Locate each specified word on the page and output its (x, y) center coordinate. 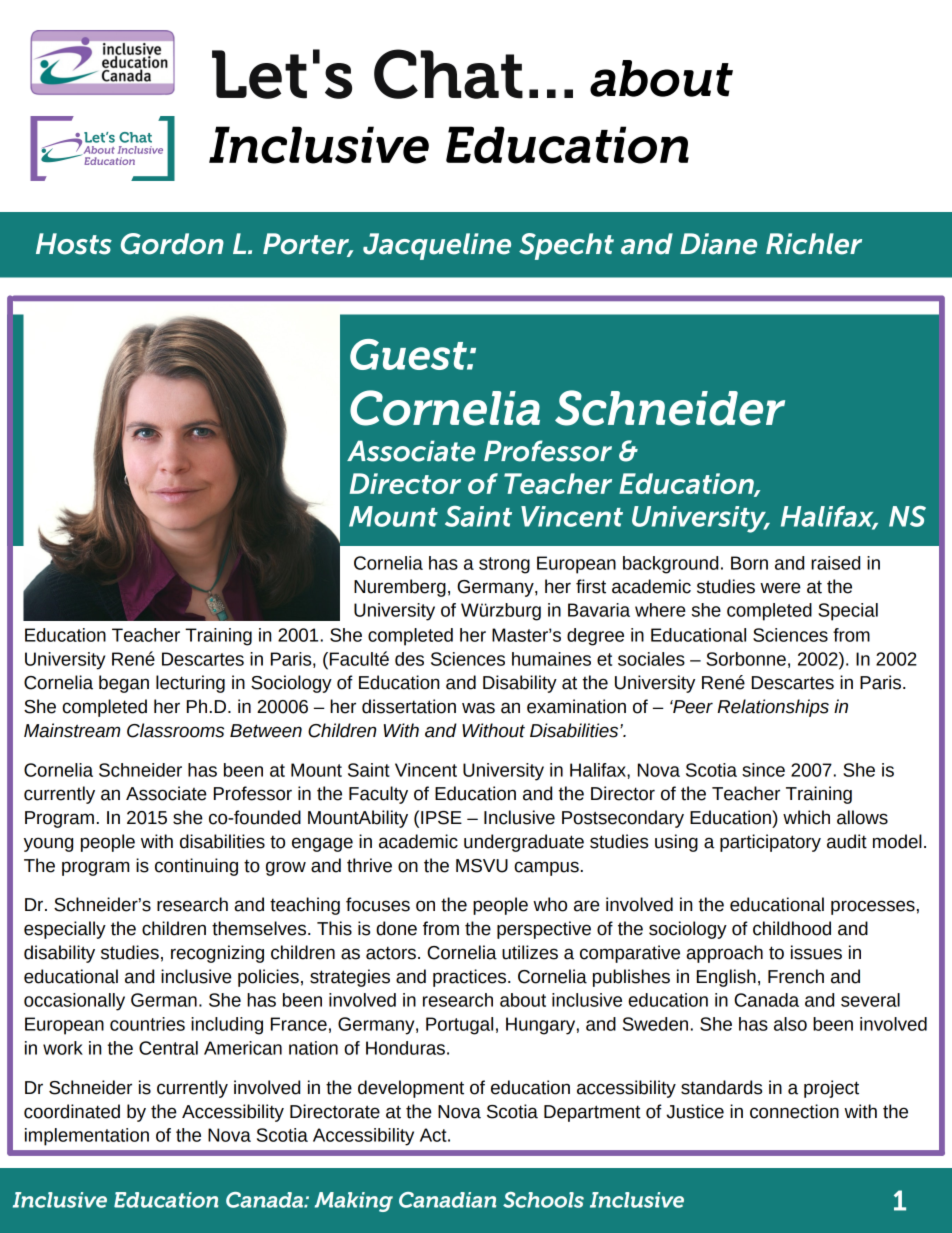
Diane (718, 244)
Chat (448, 74)
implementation (87, 1137)
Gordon (172, 244)
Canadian (447, 1200)
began (124, 684)
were (780, 588)
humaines (551, 659)
